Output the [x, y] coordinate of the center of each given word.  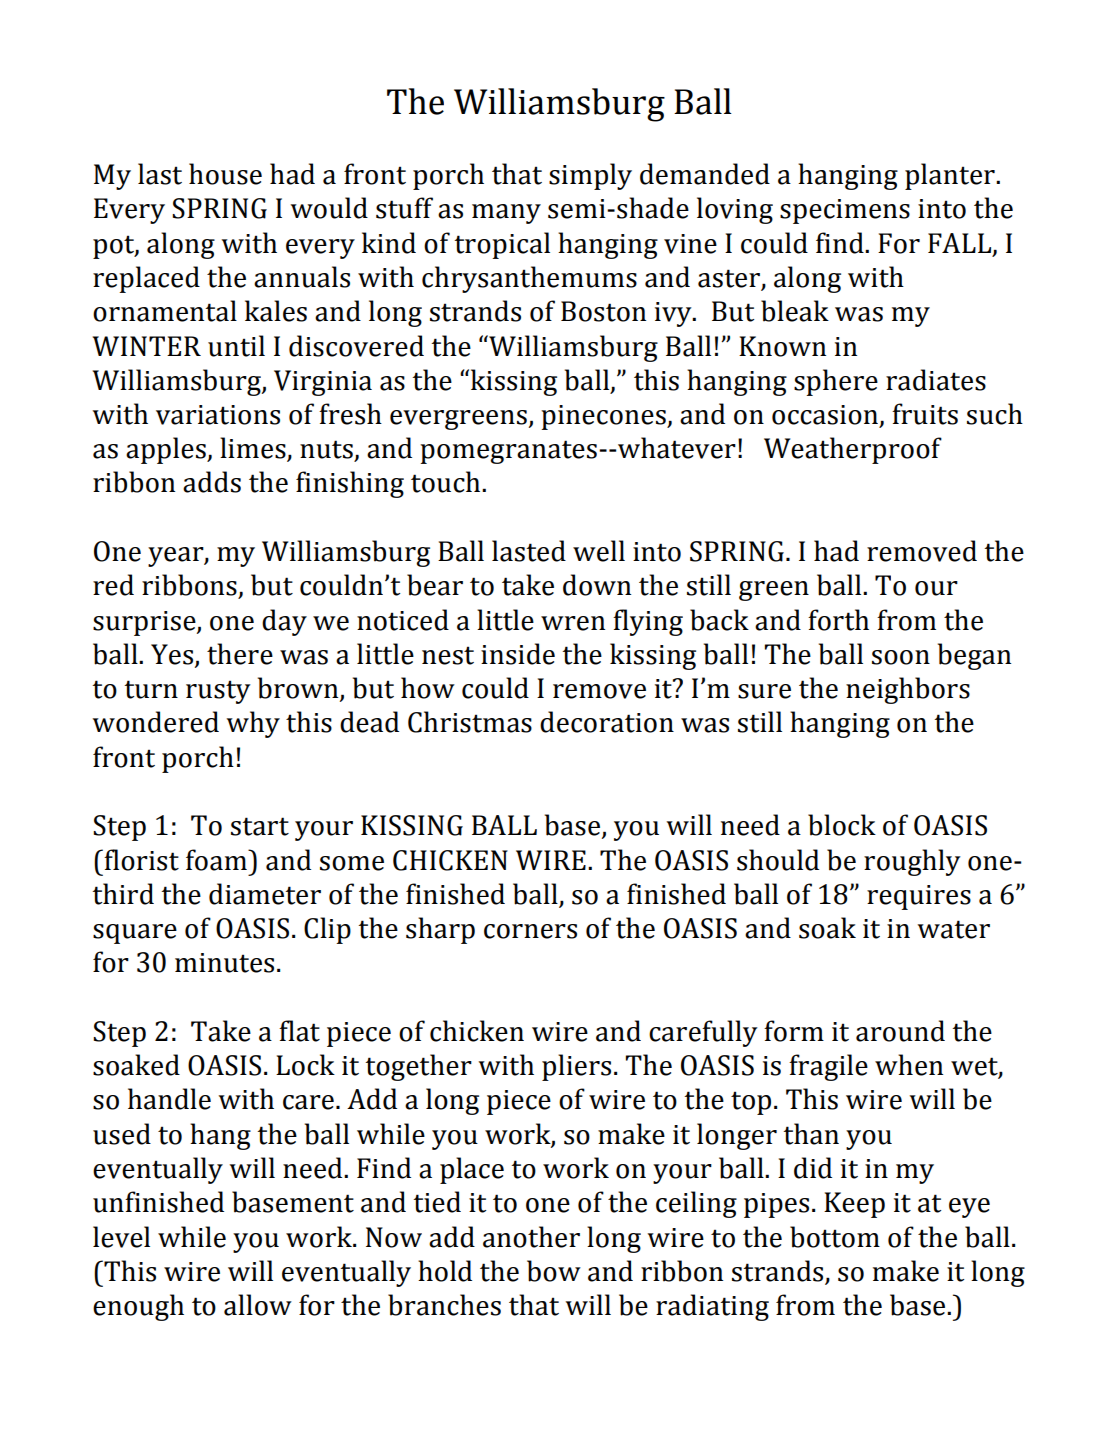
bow [554, 1271]
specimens [845, 211]
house [225, 174]
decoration [607, 722]
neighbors [908, 690]
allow [258, 1305]
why [253, 724]
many [506, 214]
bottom [835, 1237]
